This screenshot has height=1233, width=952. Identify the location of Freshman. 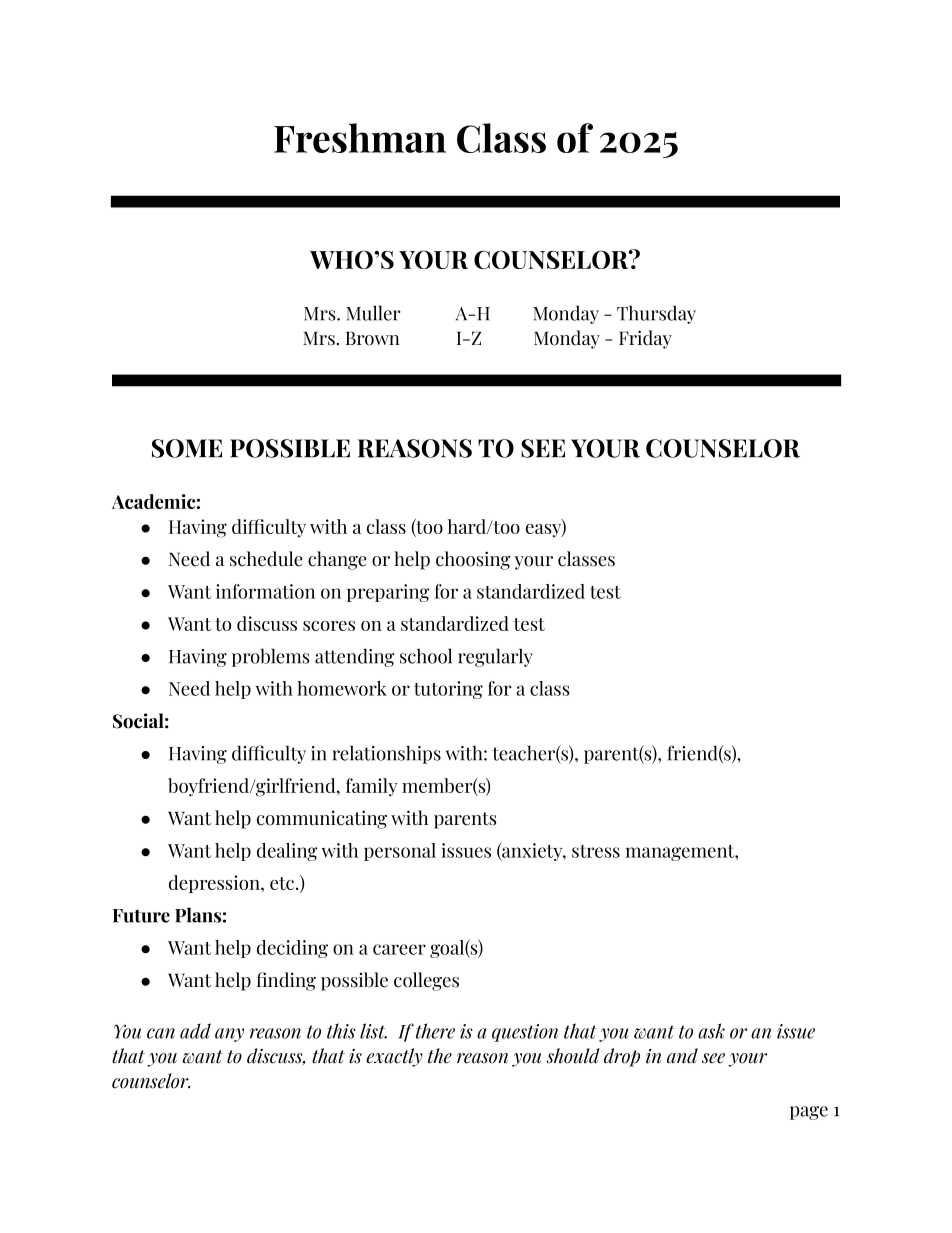
(360, 138).
